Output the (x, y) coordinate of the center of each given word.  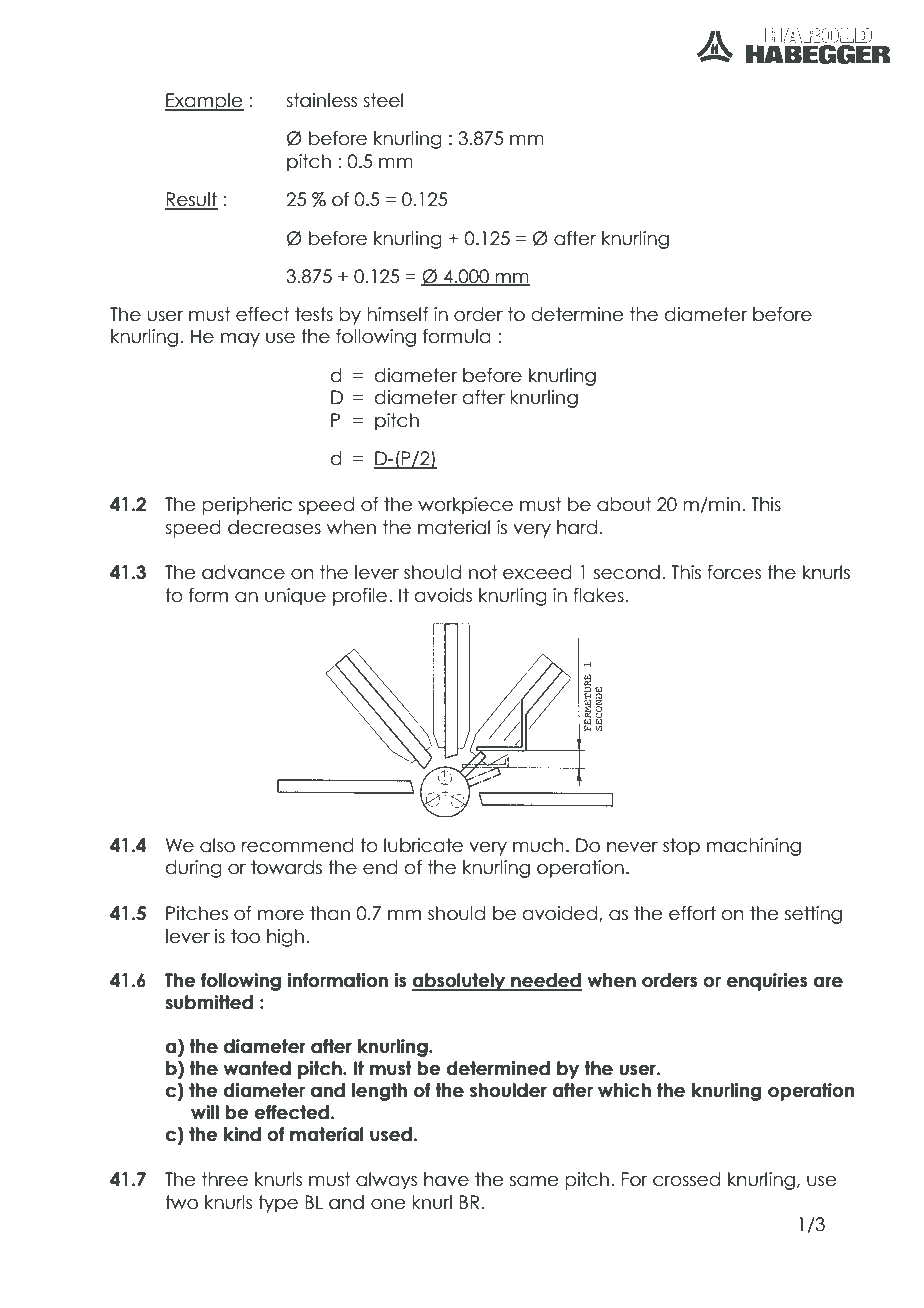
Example (204, 102)
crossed (686, 1179)
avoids (443, 595)
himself (398, 314)
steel (383, 100)
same (534, 1181)
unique (295, 597)
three (225, 1179)
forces (734, 572)
